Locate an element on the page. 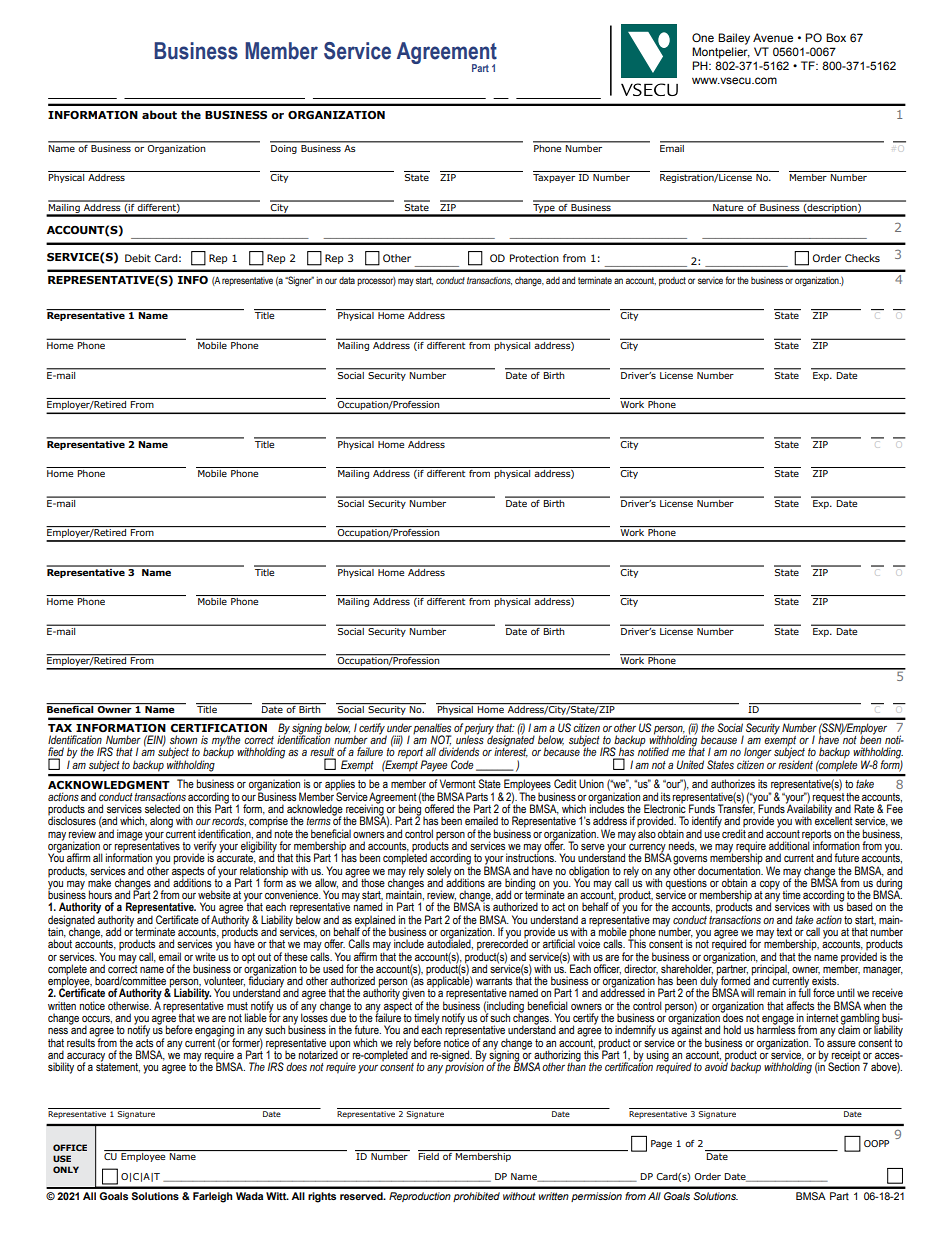 The height and width of the page is (1233, 952). Taxpayer is located at coordinates (554, 178).
